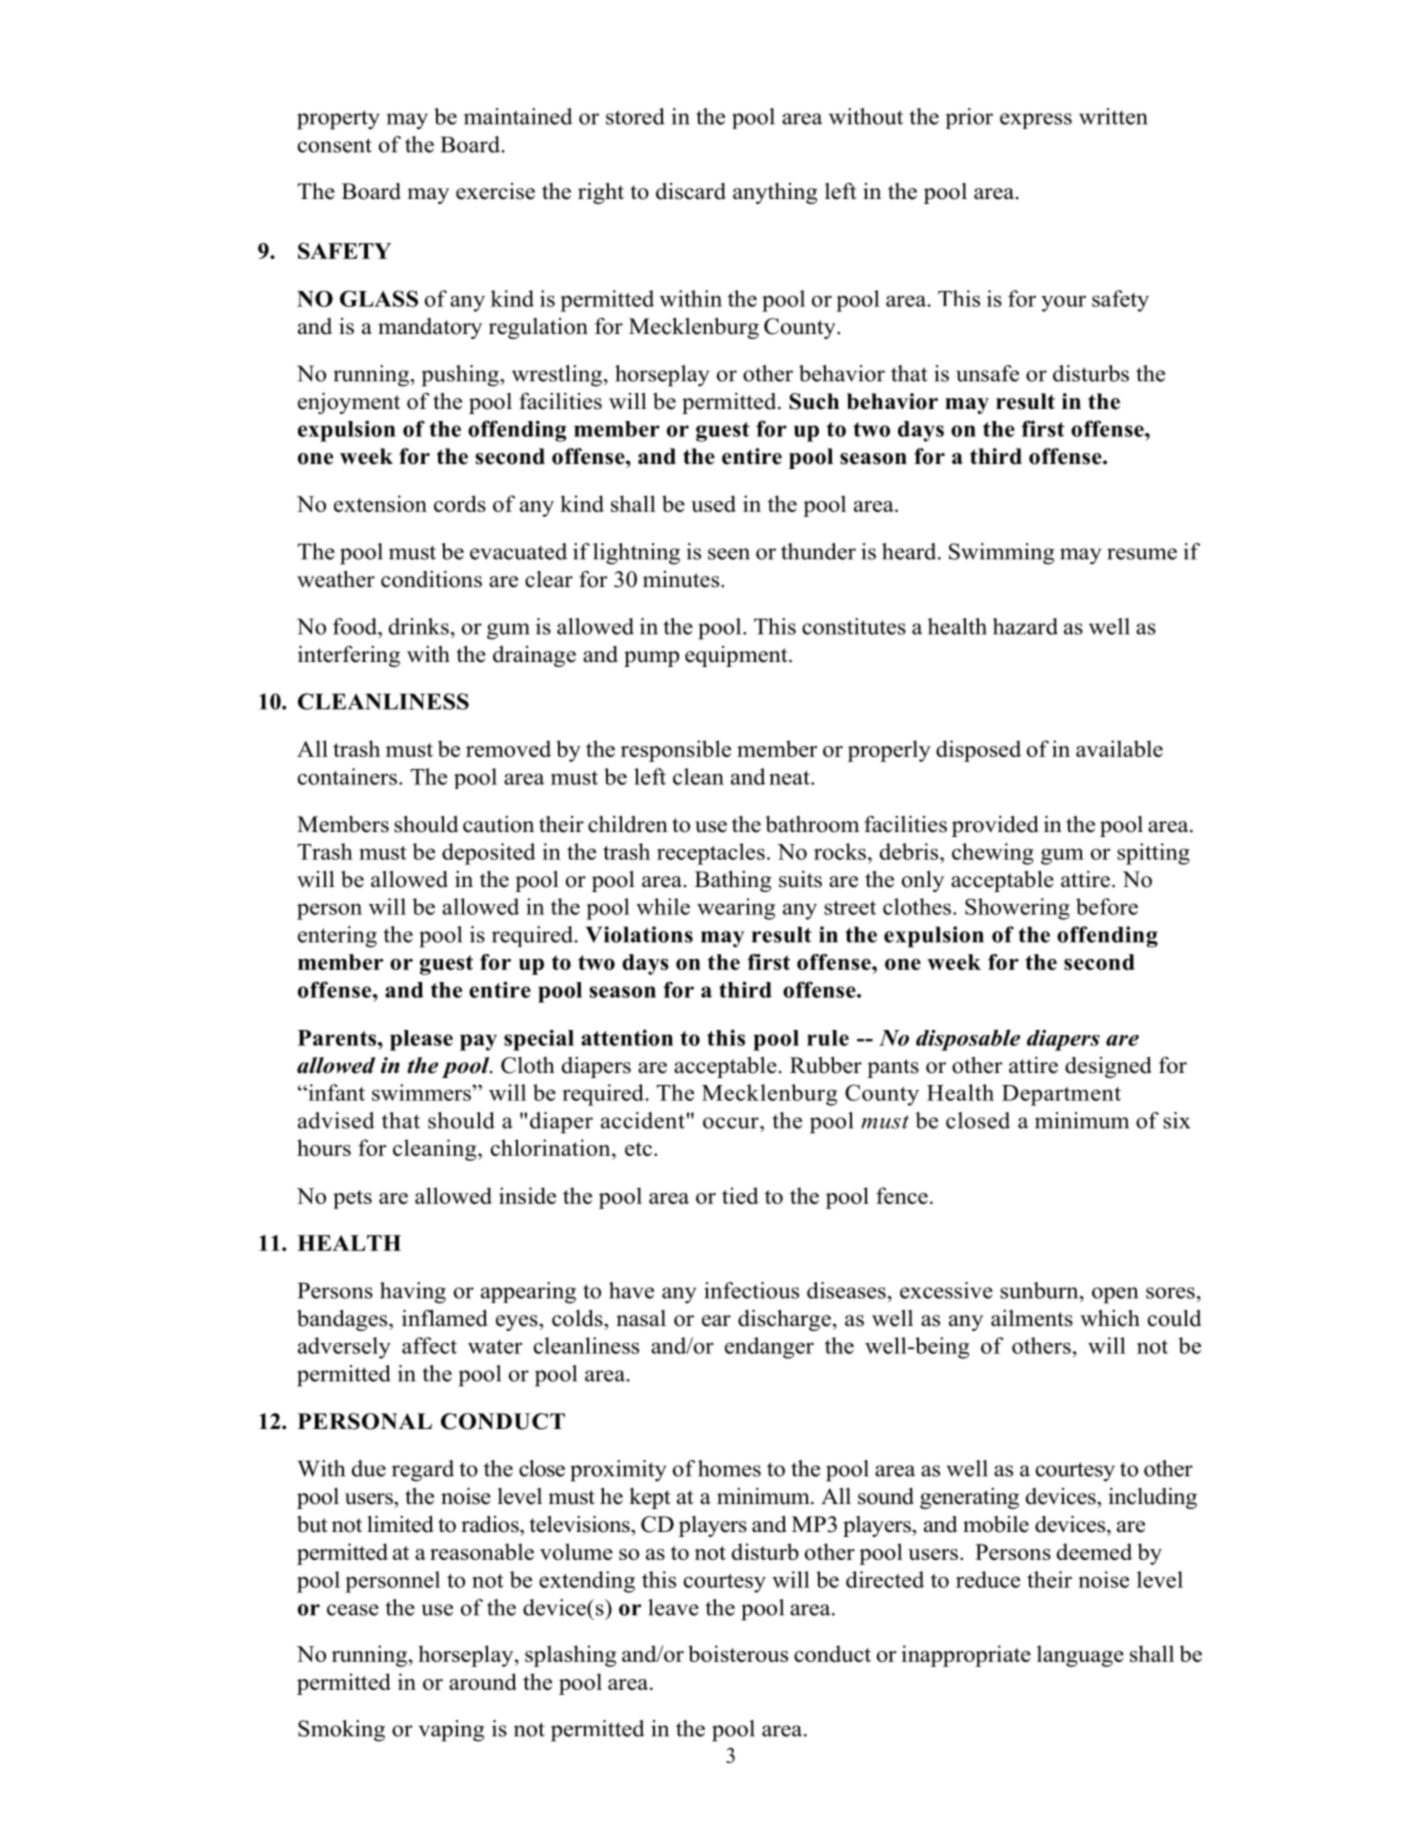 The width and height of the screenshot is (1427, 1846). What do you see at coordinates (1107, 906) in the screenshot?
I see `before` at bounding box center [1107, 906].
